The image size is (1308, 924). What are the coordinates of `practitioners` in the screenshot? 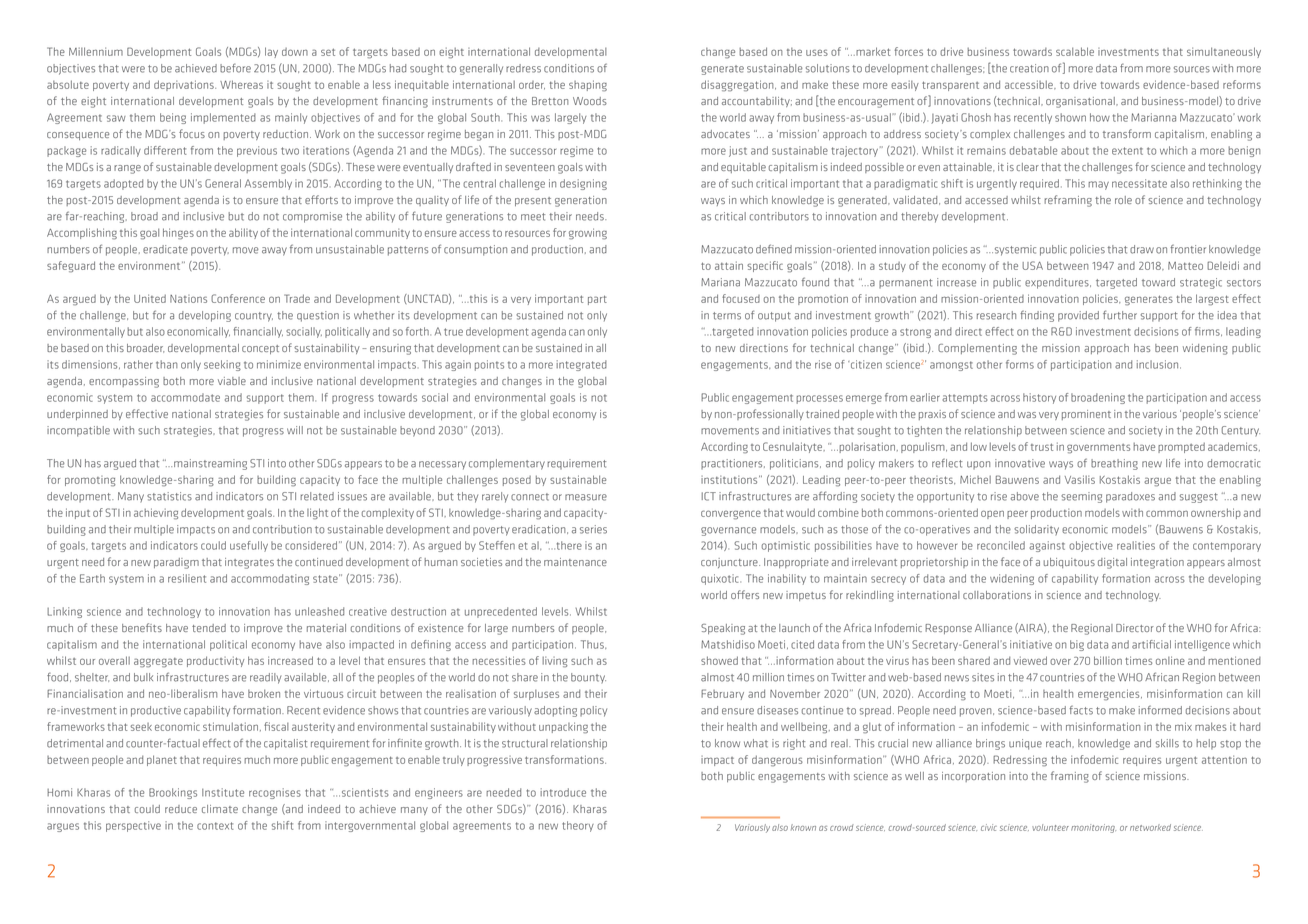 It's located at (733, 464).
